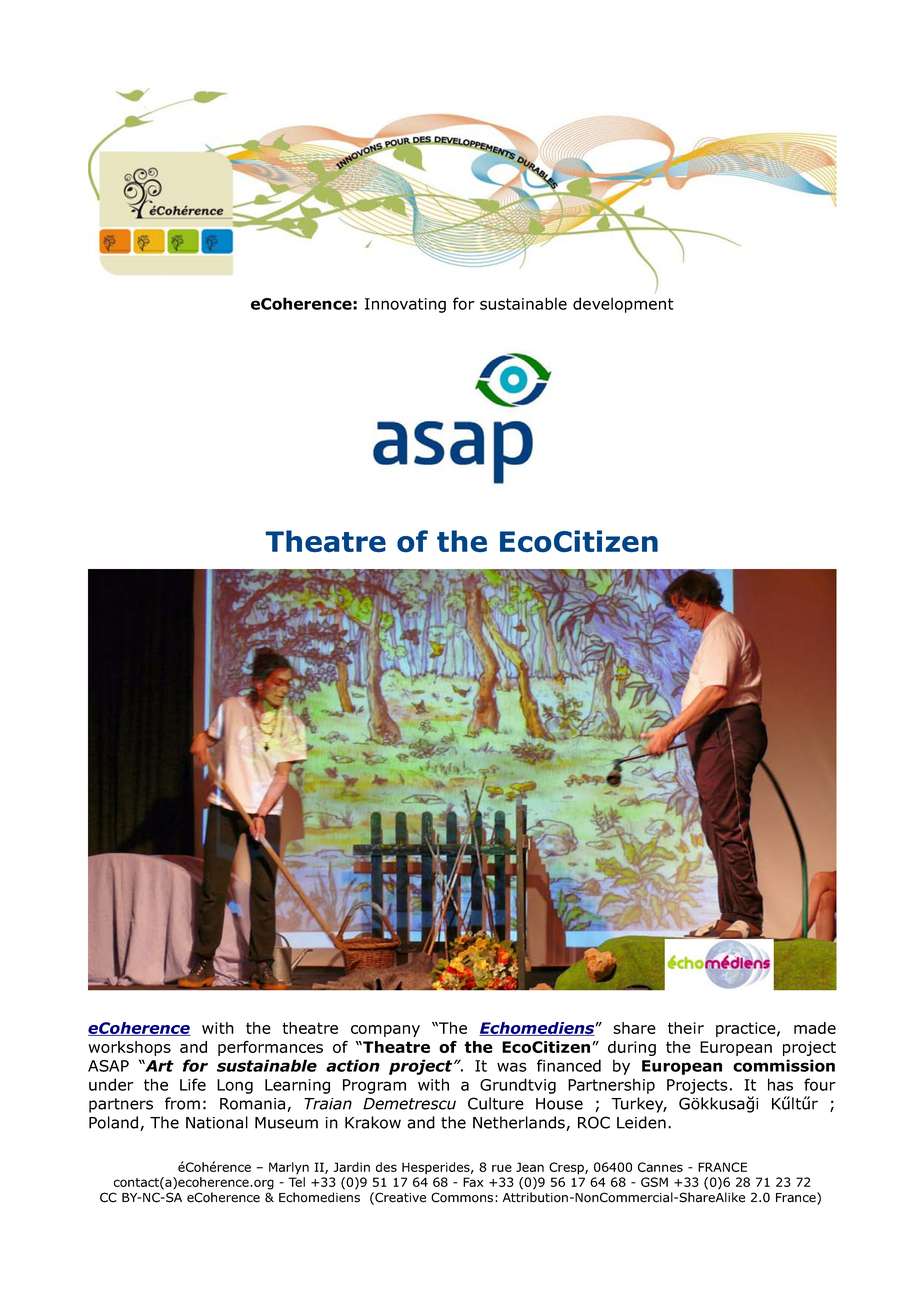 This document has height=1308, width=924. I want to click on Fax, so click(473, 1182).
